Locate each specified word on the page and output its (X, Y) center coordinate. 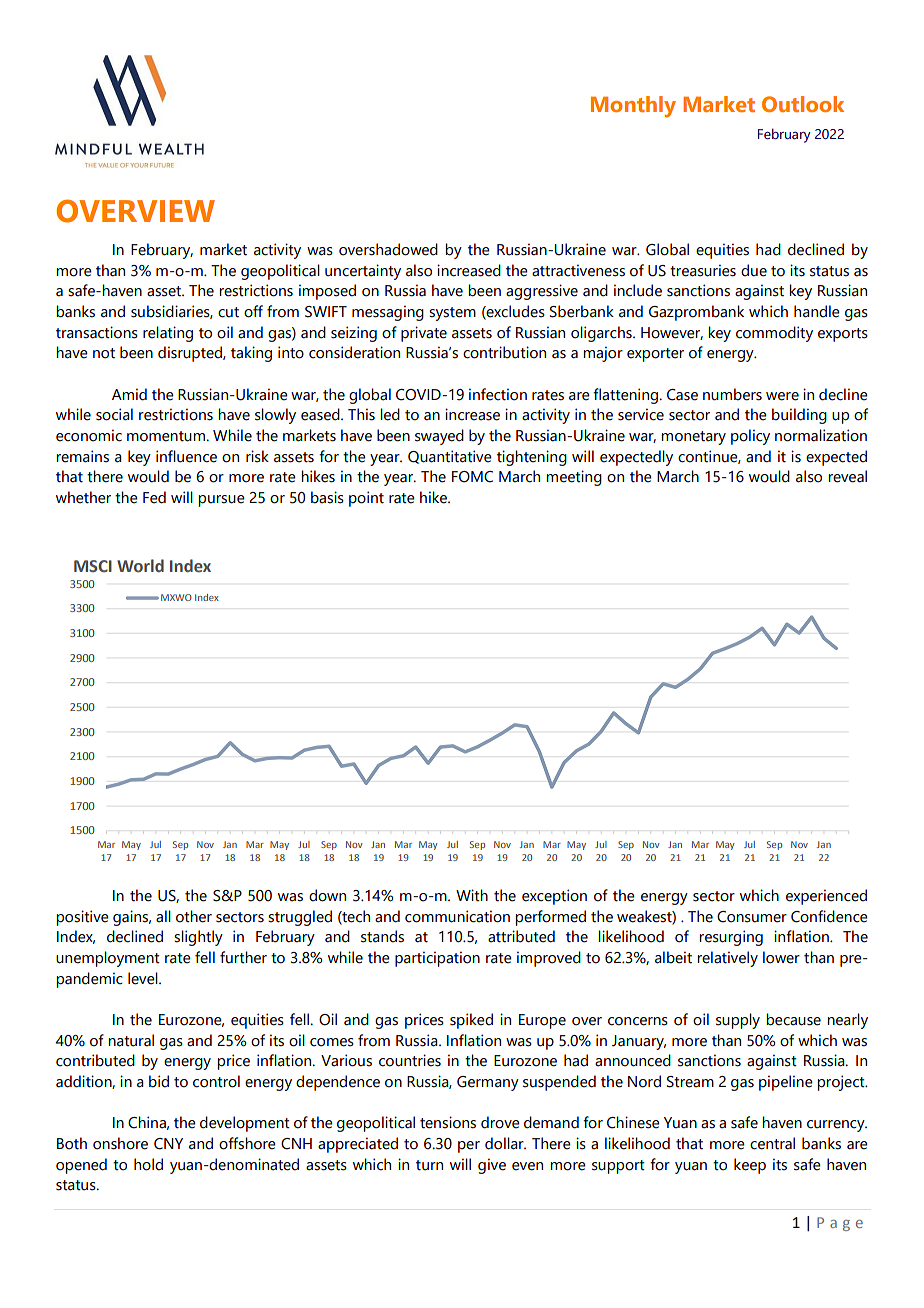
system (452, 314)
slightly (198, 938)
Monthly (633, 107)
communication (457, 916)
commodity (774, 334)
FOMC (472, 477)
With (472, 895)
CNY (168, 1144)
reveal (847, 476)
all (163, 916)
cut (228, 312)
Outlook (803, 104)
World (140, 566)
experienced (826, 897)
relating (168, 334)
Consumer (752, 917)
